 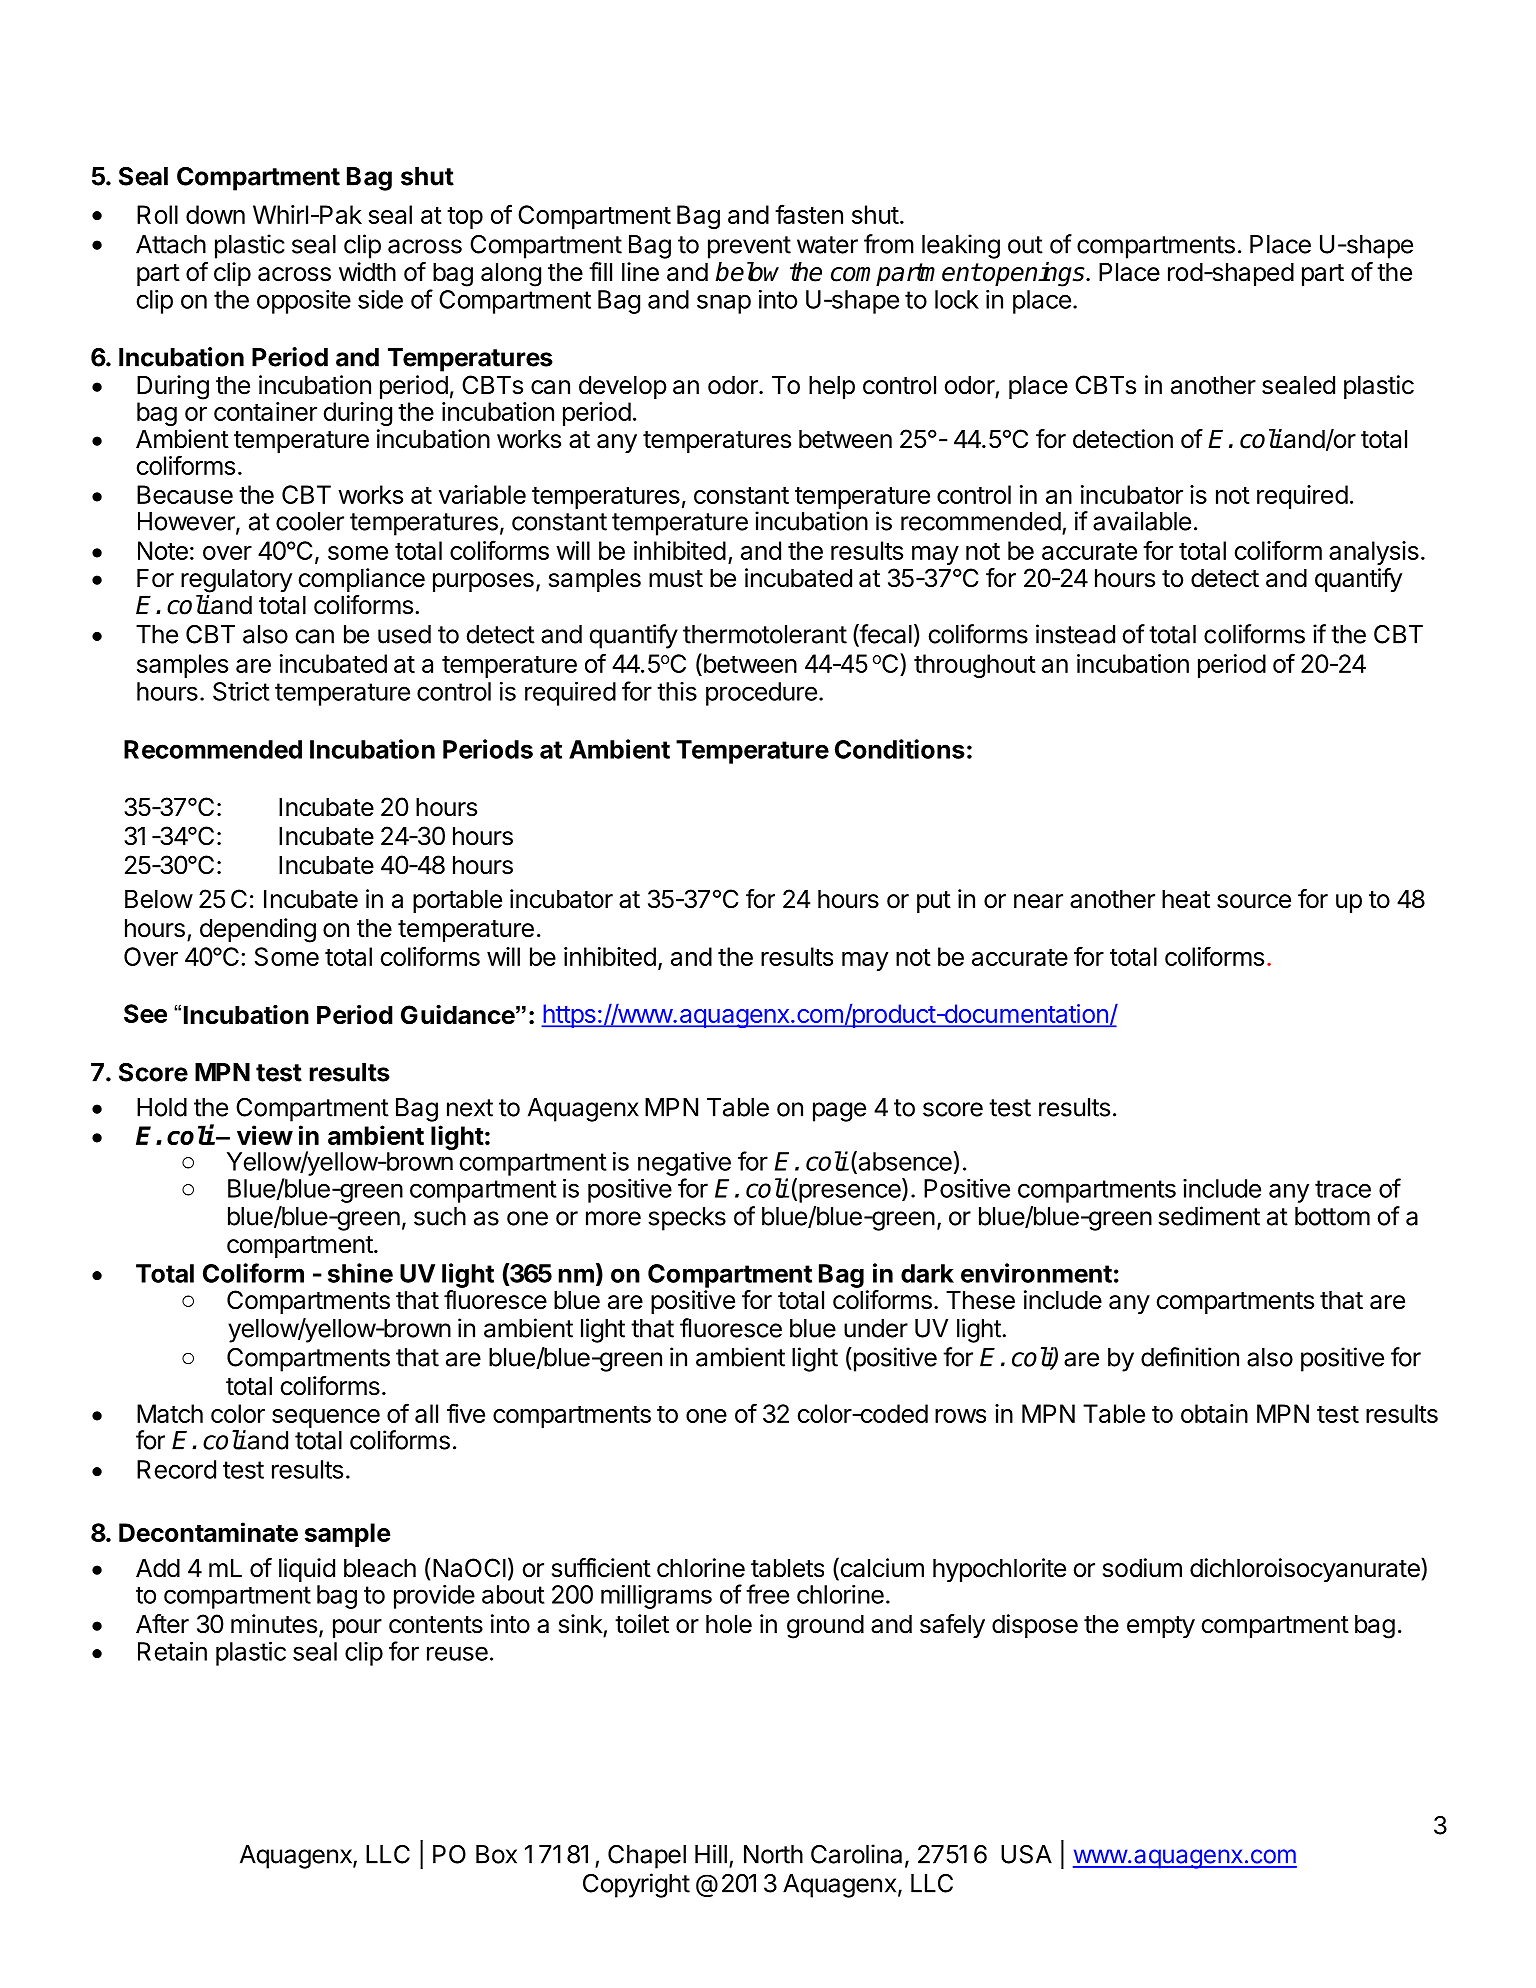 What do you see at coordinates (749, 247) in the image?
I see `prevent` at bounding box center [749, 247].
